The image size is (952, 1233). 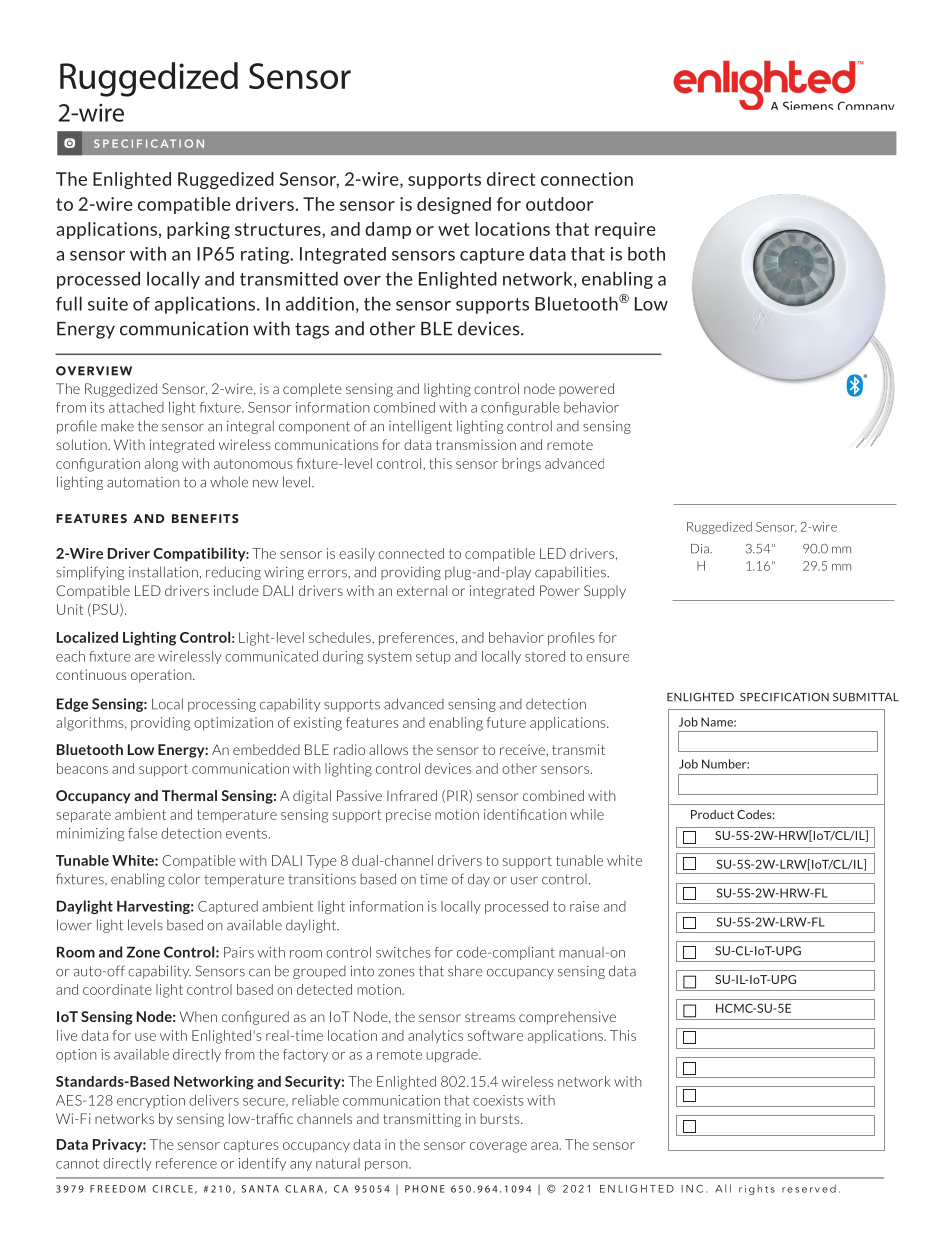 What do you see at coordinates (151, 1101) in the screenshot?
I see `encryption` at bounding box center [151, 1101].
